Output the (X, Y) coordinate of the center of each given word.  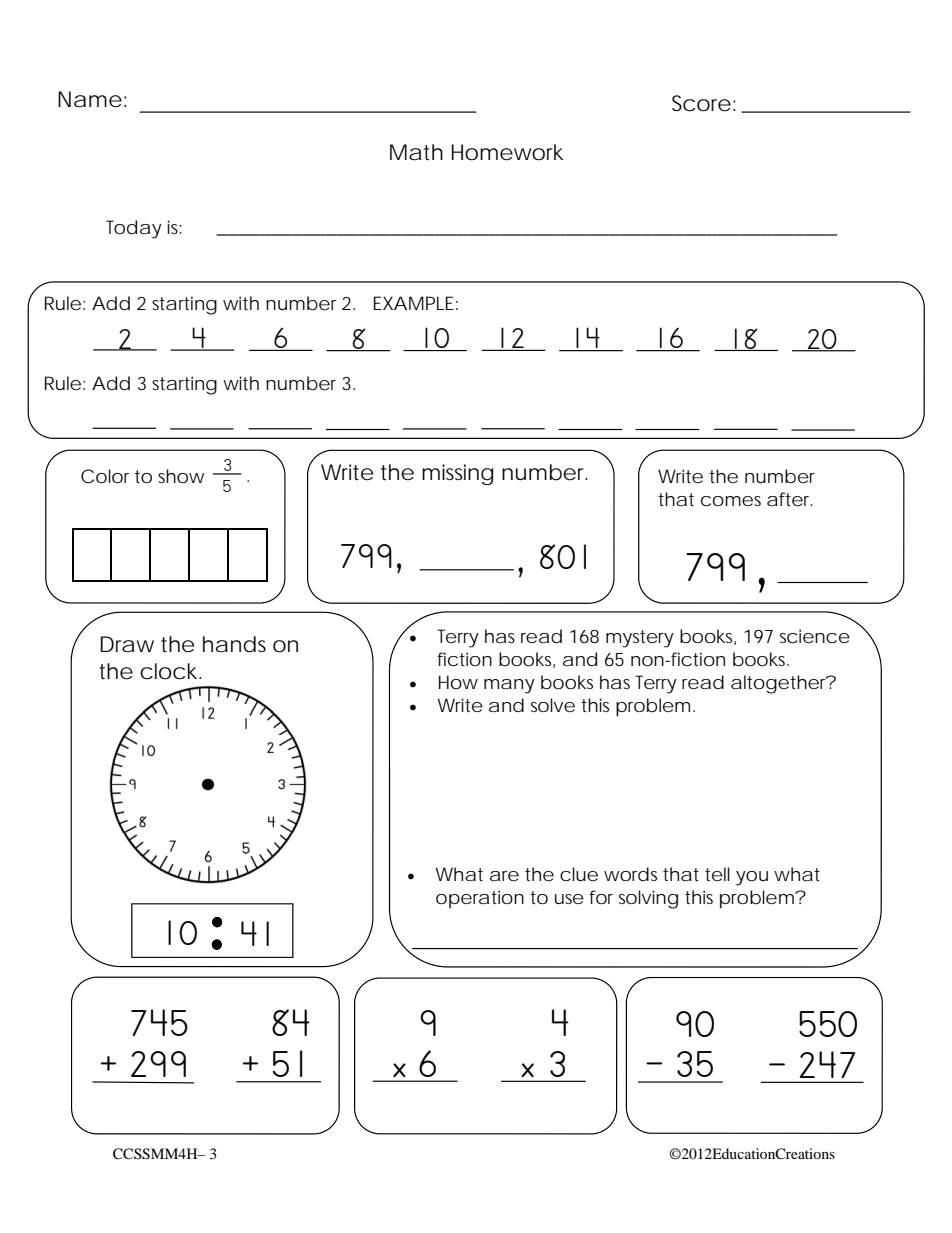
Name (90, 99)
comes (731, 501)
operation (480, 899)
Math (416, 152)
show (181, 476)
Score (701, 103)
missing (457, 474)
